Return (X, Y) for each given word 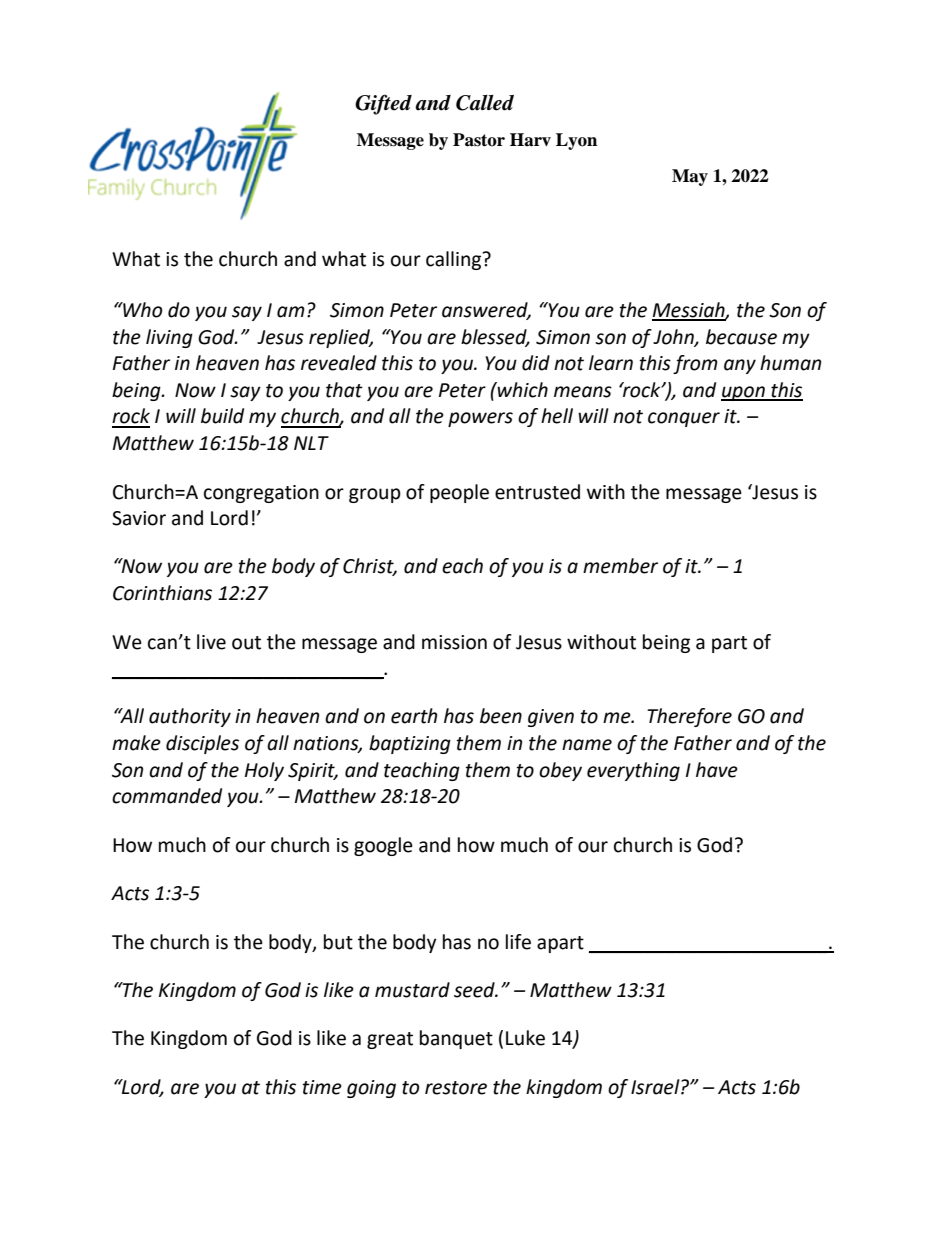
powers (480, 419)
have (717, 770)
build (222, 416)
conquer (684, 419)
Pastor (479, 140)
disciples (202, 744)
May (690, 177)
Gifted (383, 104)
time (322, 1087)
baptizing (410, 744)
